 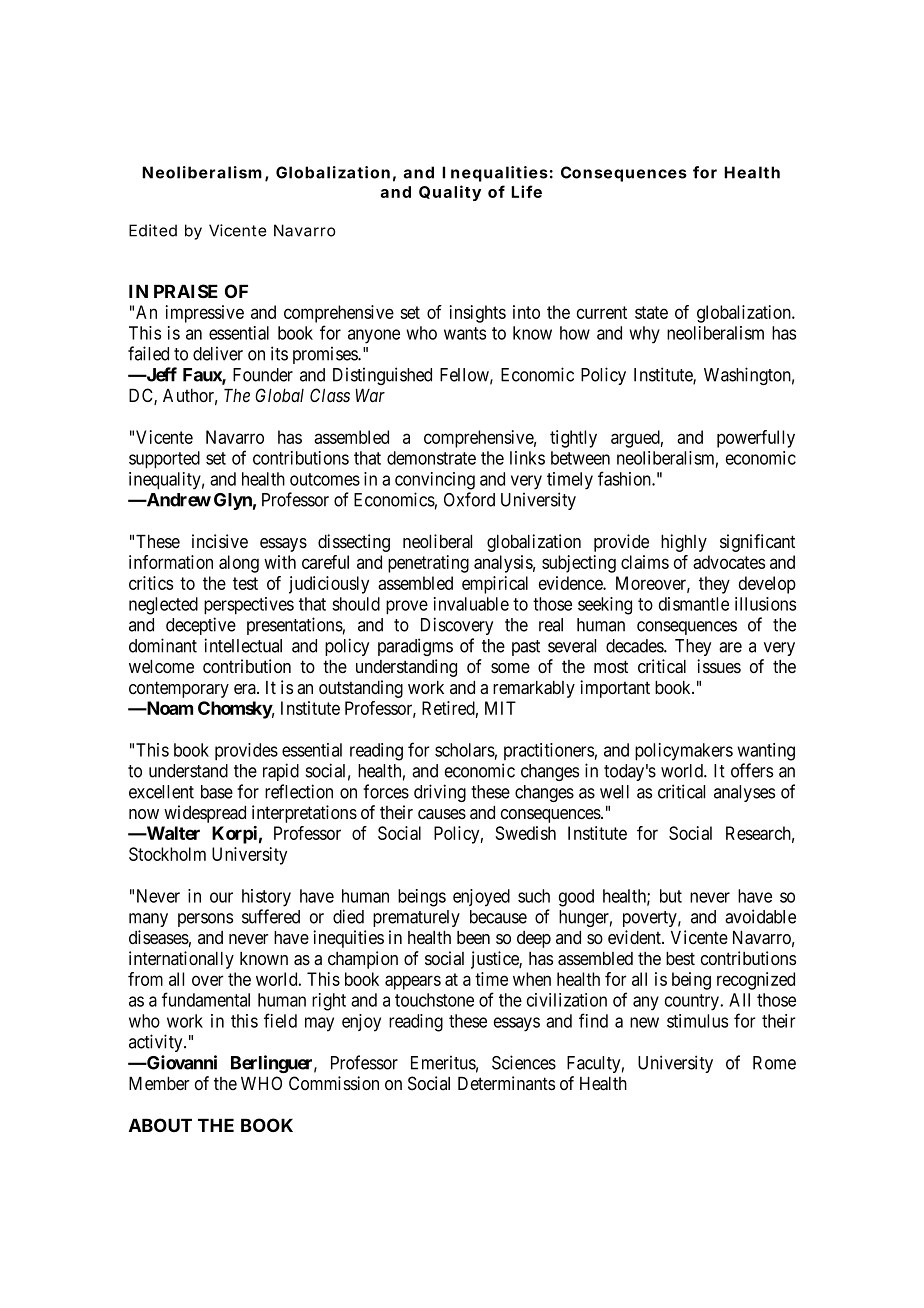 What do you see at coordinates (744, 793) in the page?
I see `analyses` at bounding box center [744, 793].
